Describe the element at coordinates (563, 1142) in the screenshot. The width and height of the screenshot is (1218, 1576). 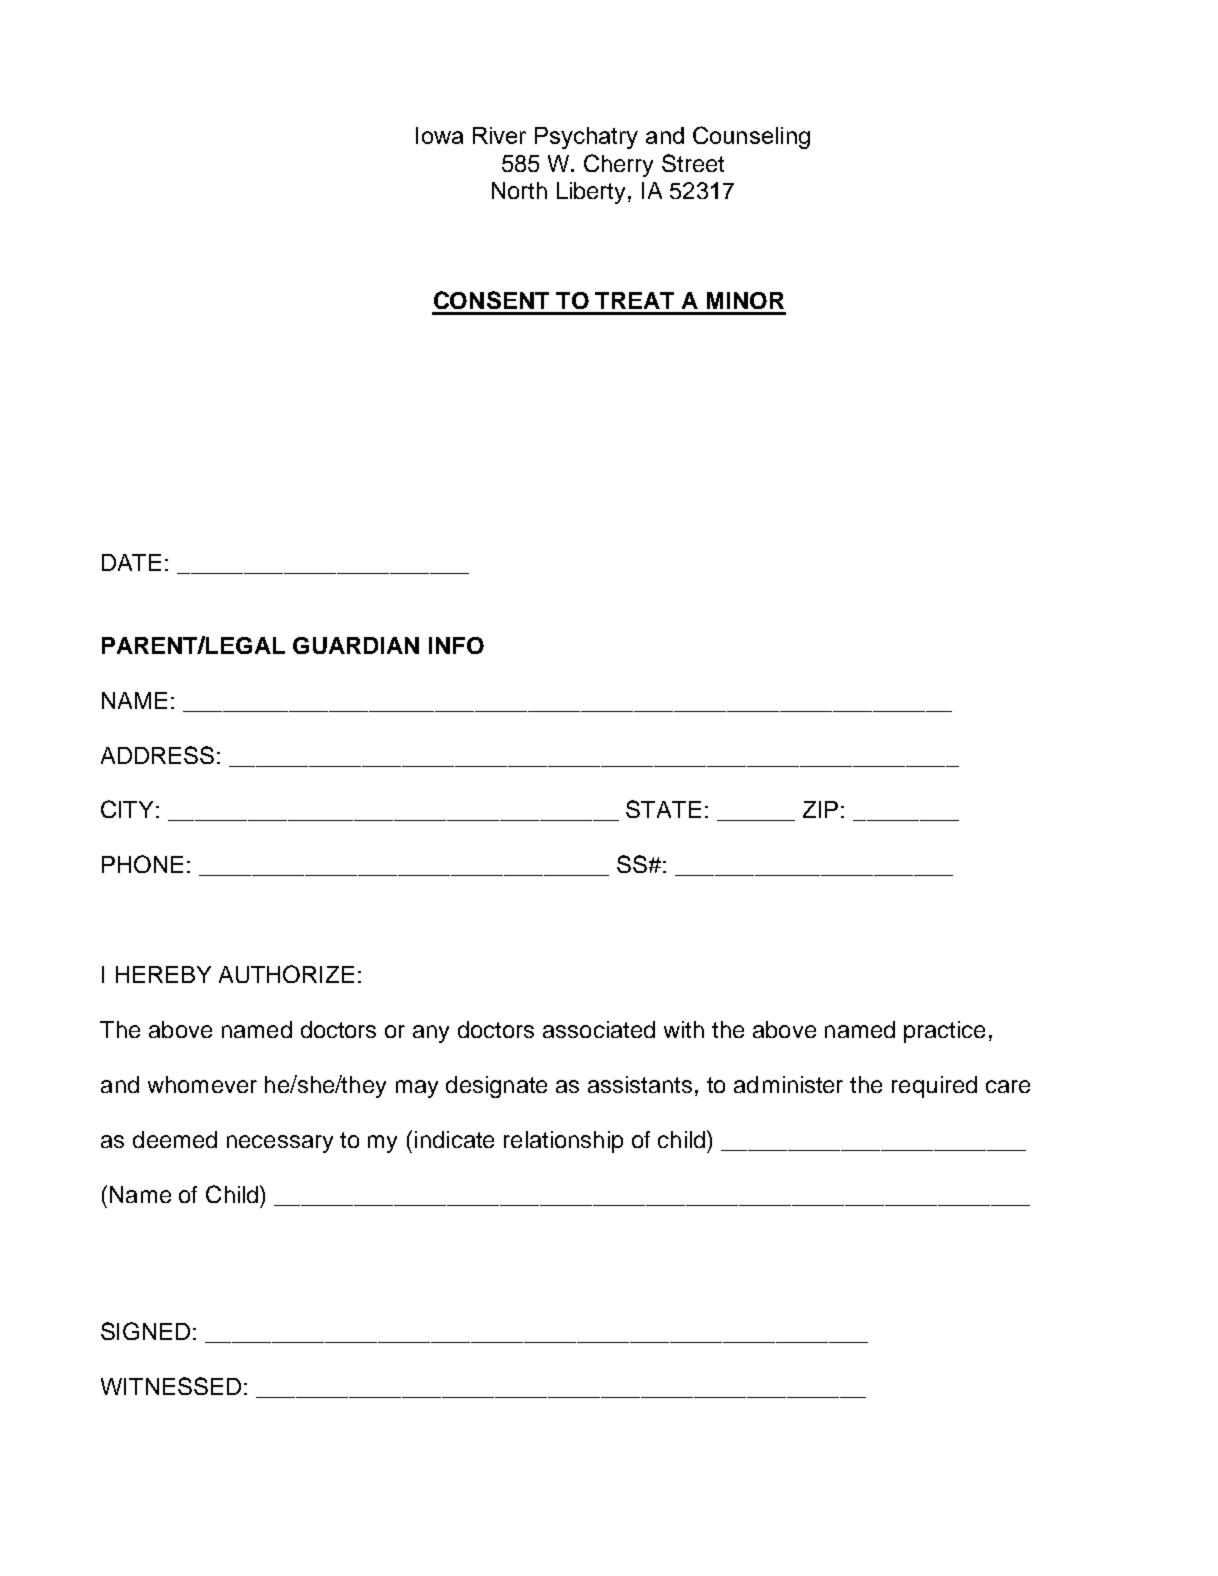
I see `relationship` at that location.
